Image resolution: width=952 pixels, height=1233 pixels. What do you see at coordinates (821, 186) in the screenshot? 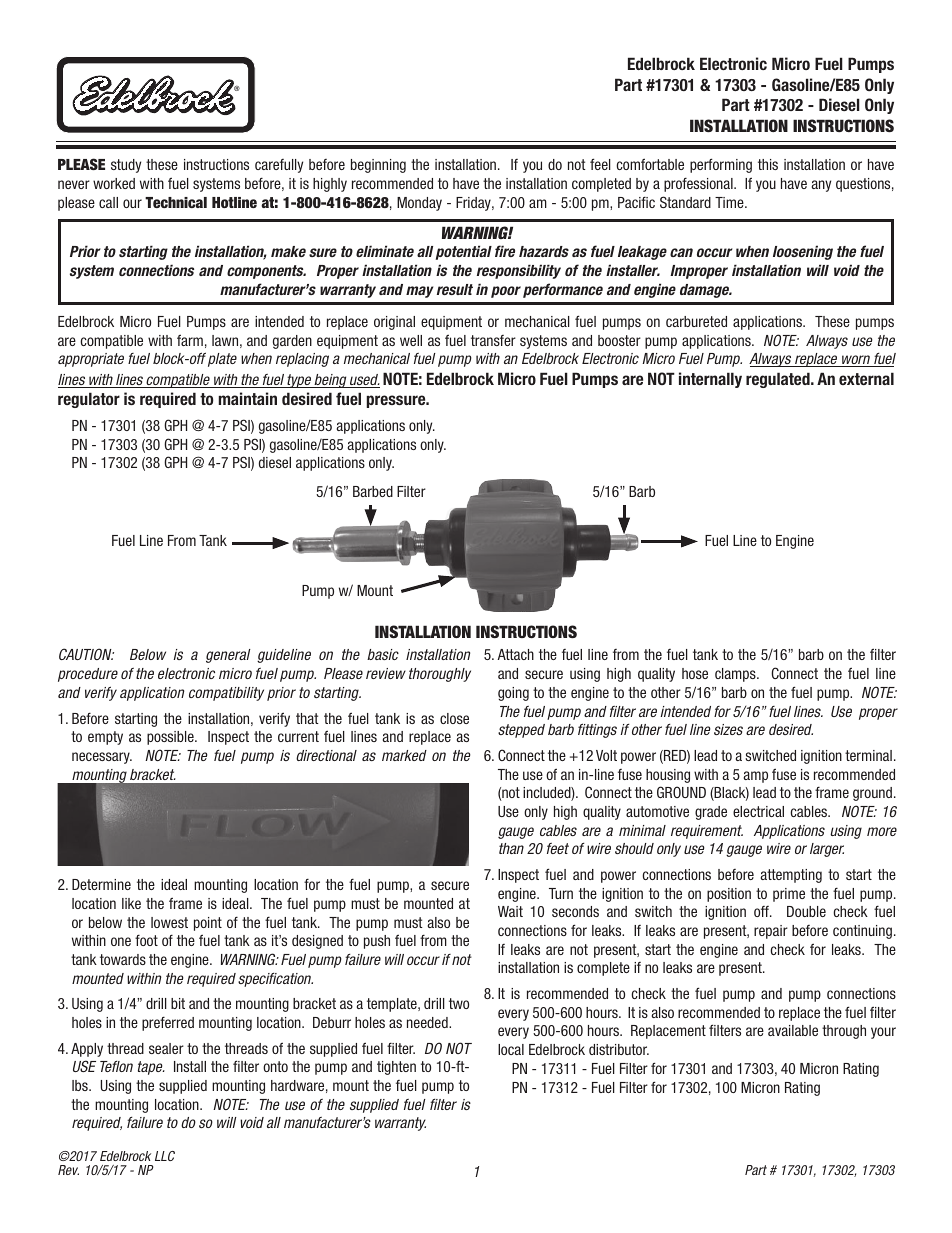
I see `any` at bounding box center [821, 186].
